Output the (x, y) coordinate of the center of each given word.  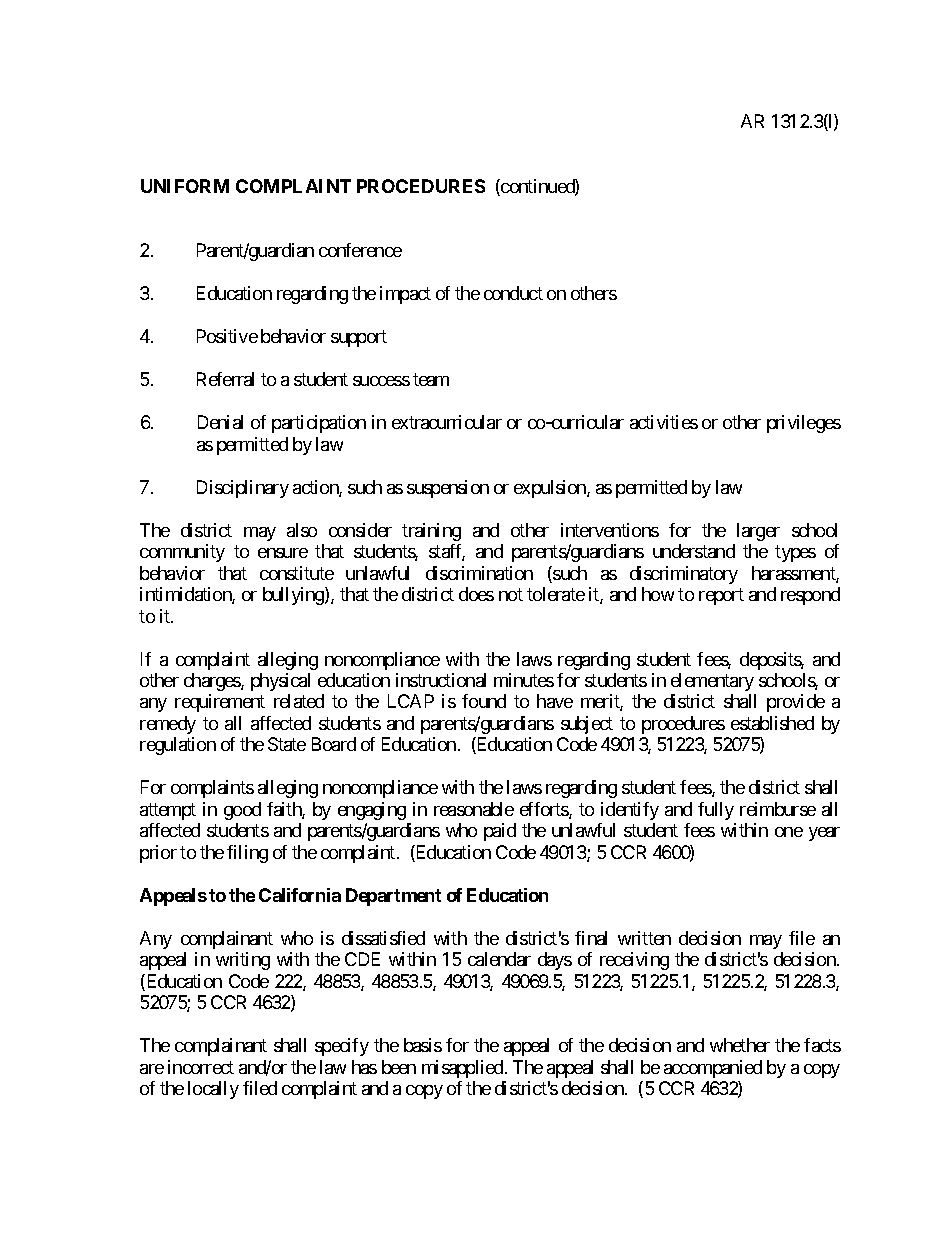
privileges (804, 424)
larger (758, 532)
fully (716, 811)
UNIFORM (185, 186)
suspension (448, 489)
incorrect (201, 1067)
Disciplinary (243, 489)
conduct (513, 293)
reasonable (474, 809)
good (242, 811)
